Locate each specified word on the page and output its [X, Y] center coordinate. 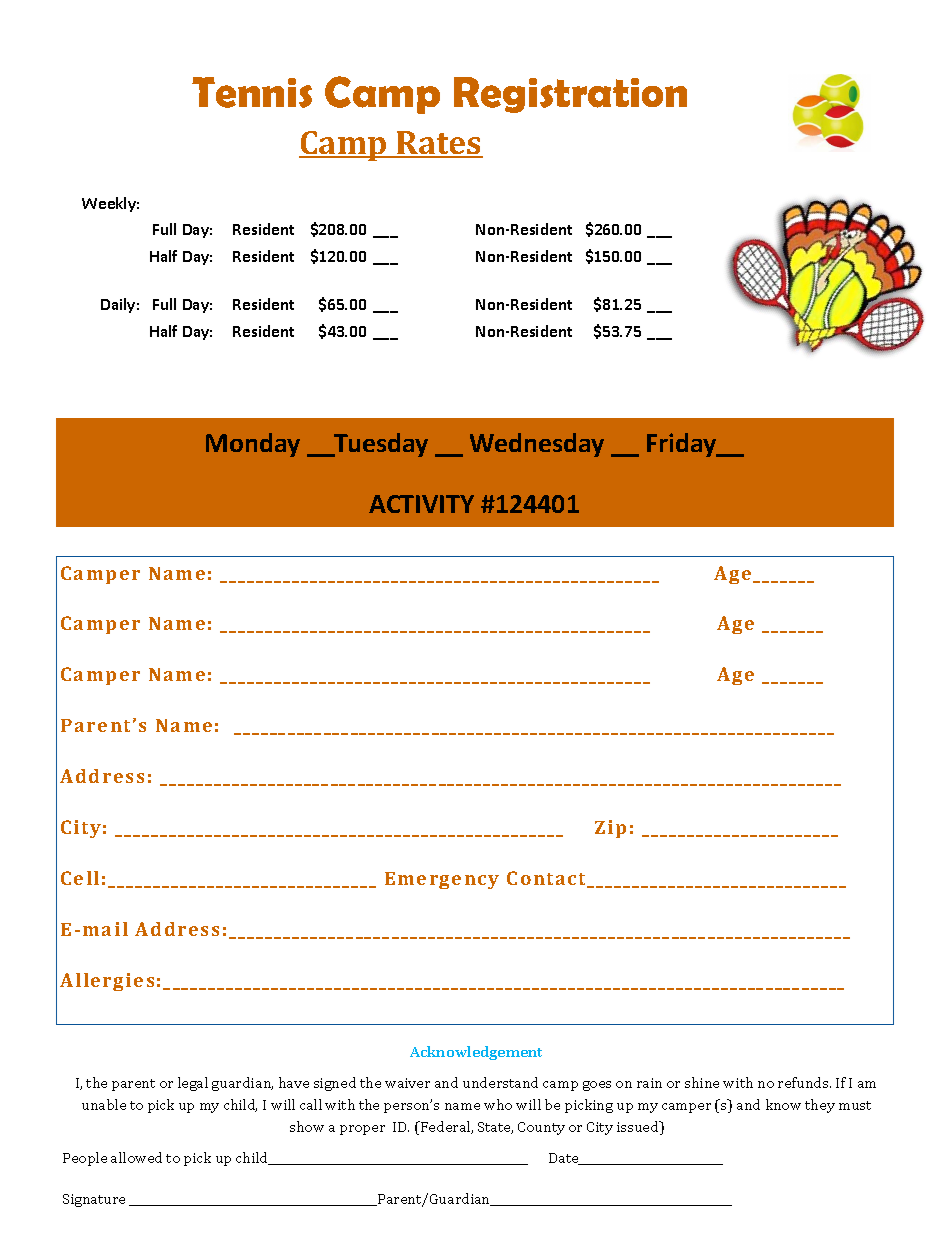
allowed [136, 1157]
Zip [610, 829]
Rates [439, 144]
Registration [570, 95]
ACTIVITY [421, 504]
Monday [253, 445]
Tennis [252, 92]
